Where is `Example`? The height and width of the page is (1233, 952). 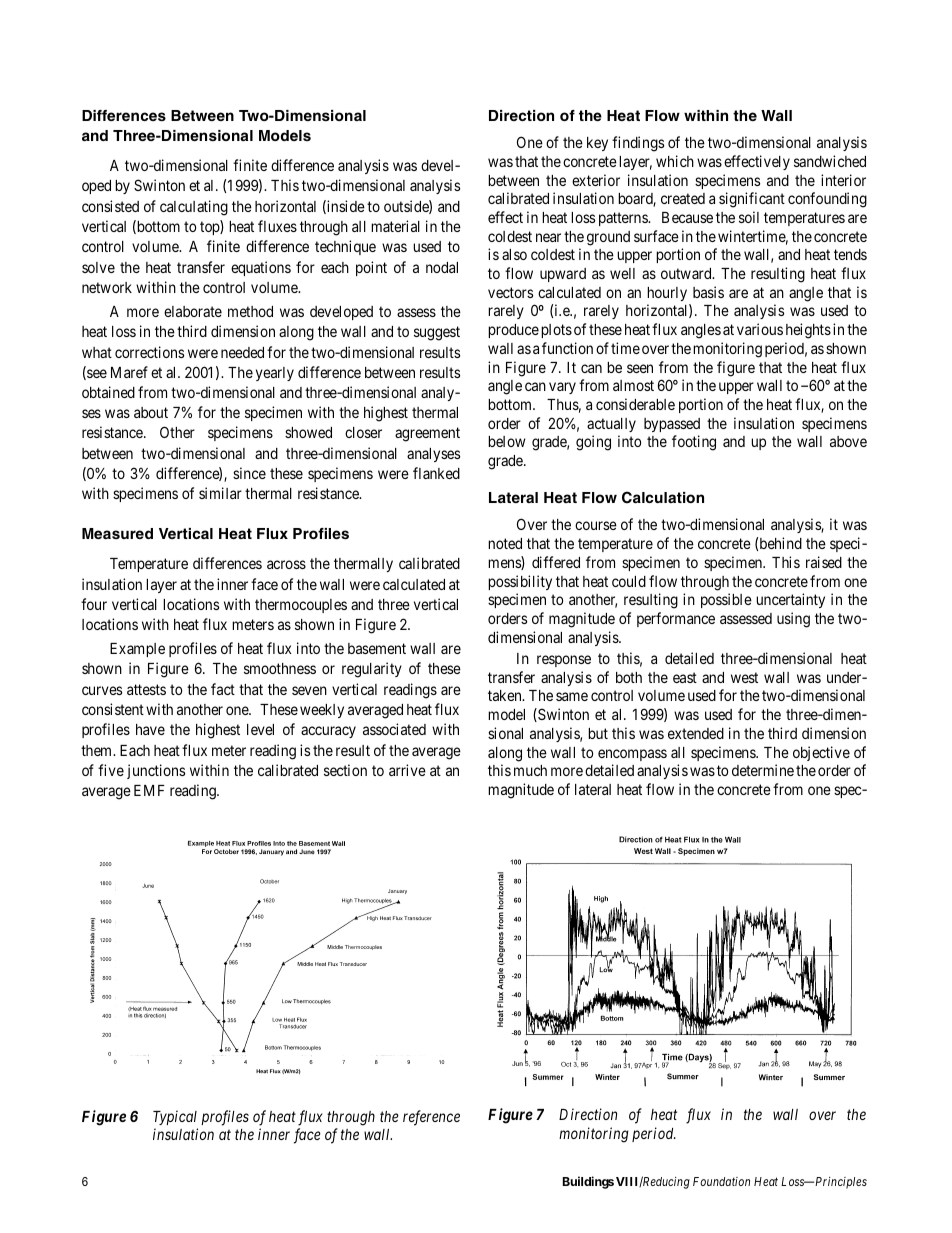 Example is located at coordinates (137, 650).
